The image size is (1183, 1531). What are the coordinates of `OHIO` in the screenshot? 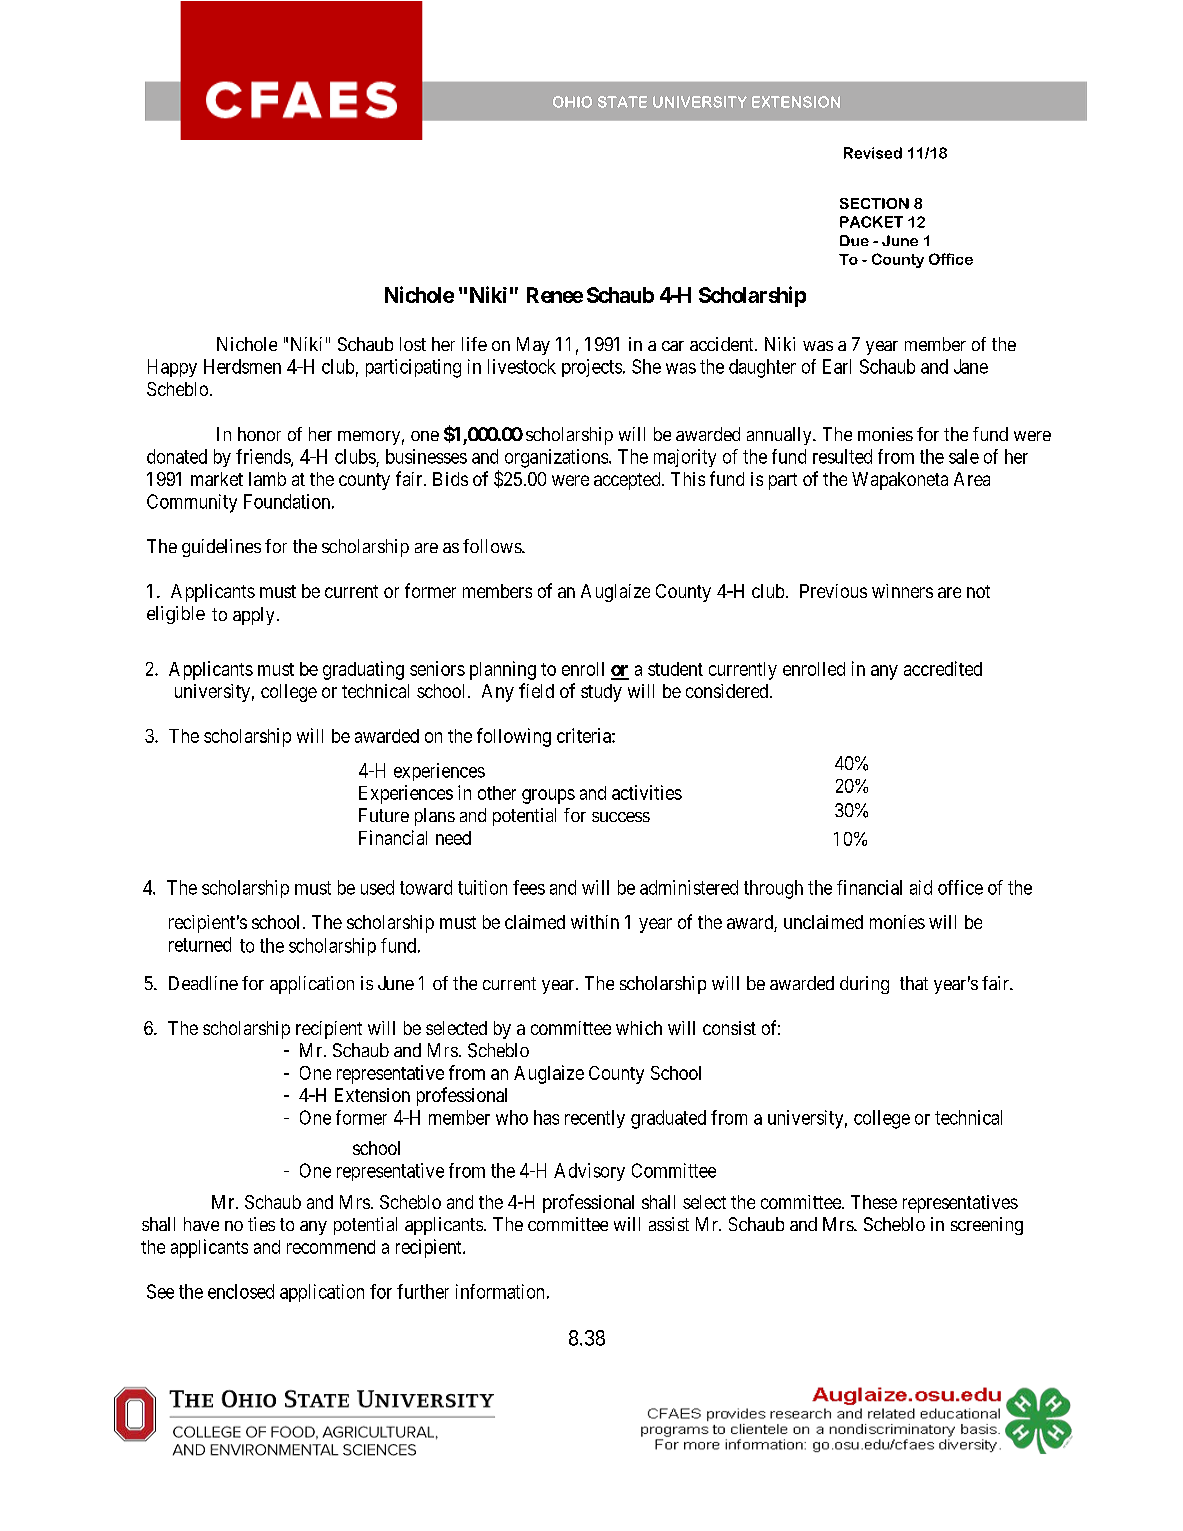 It's located at (572, 102).
